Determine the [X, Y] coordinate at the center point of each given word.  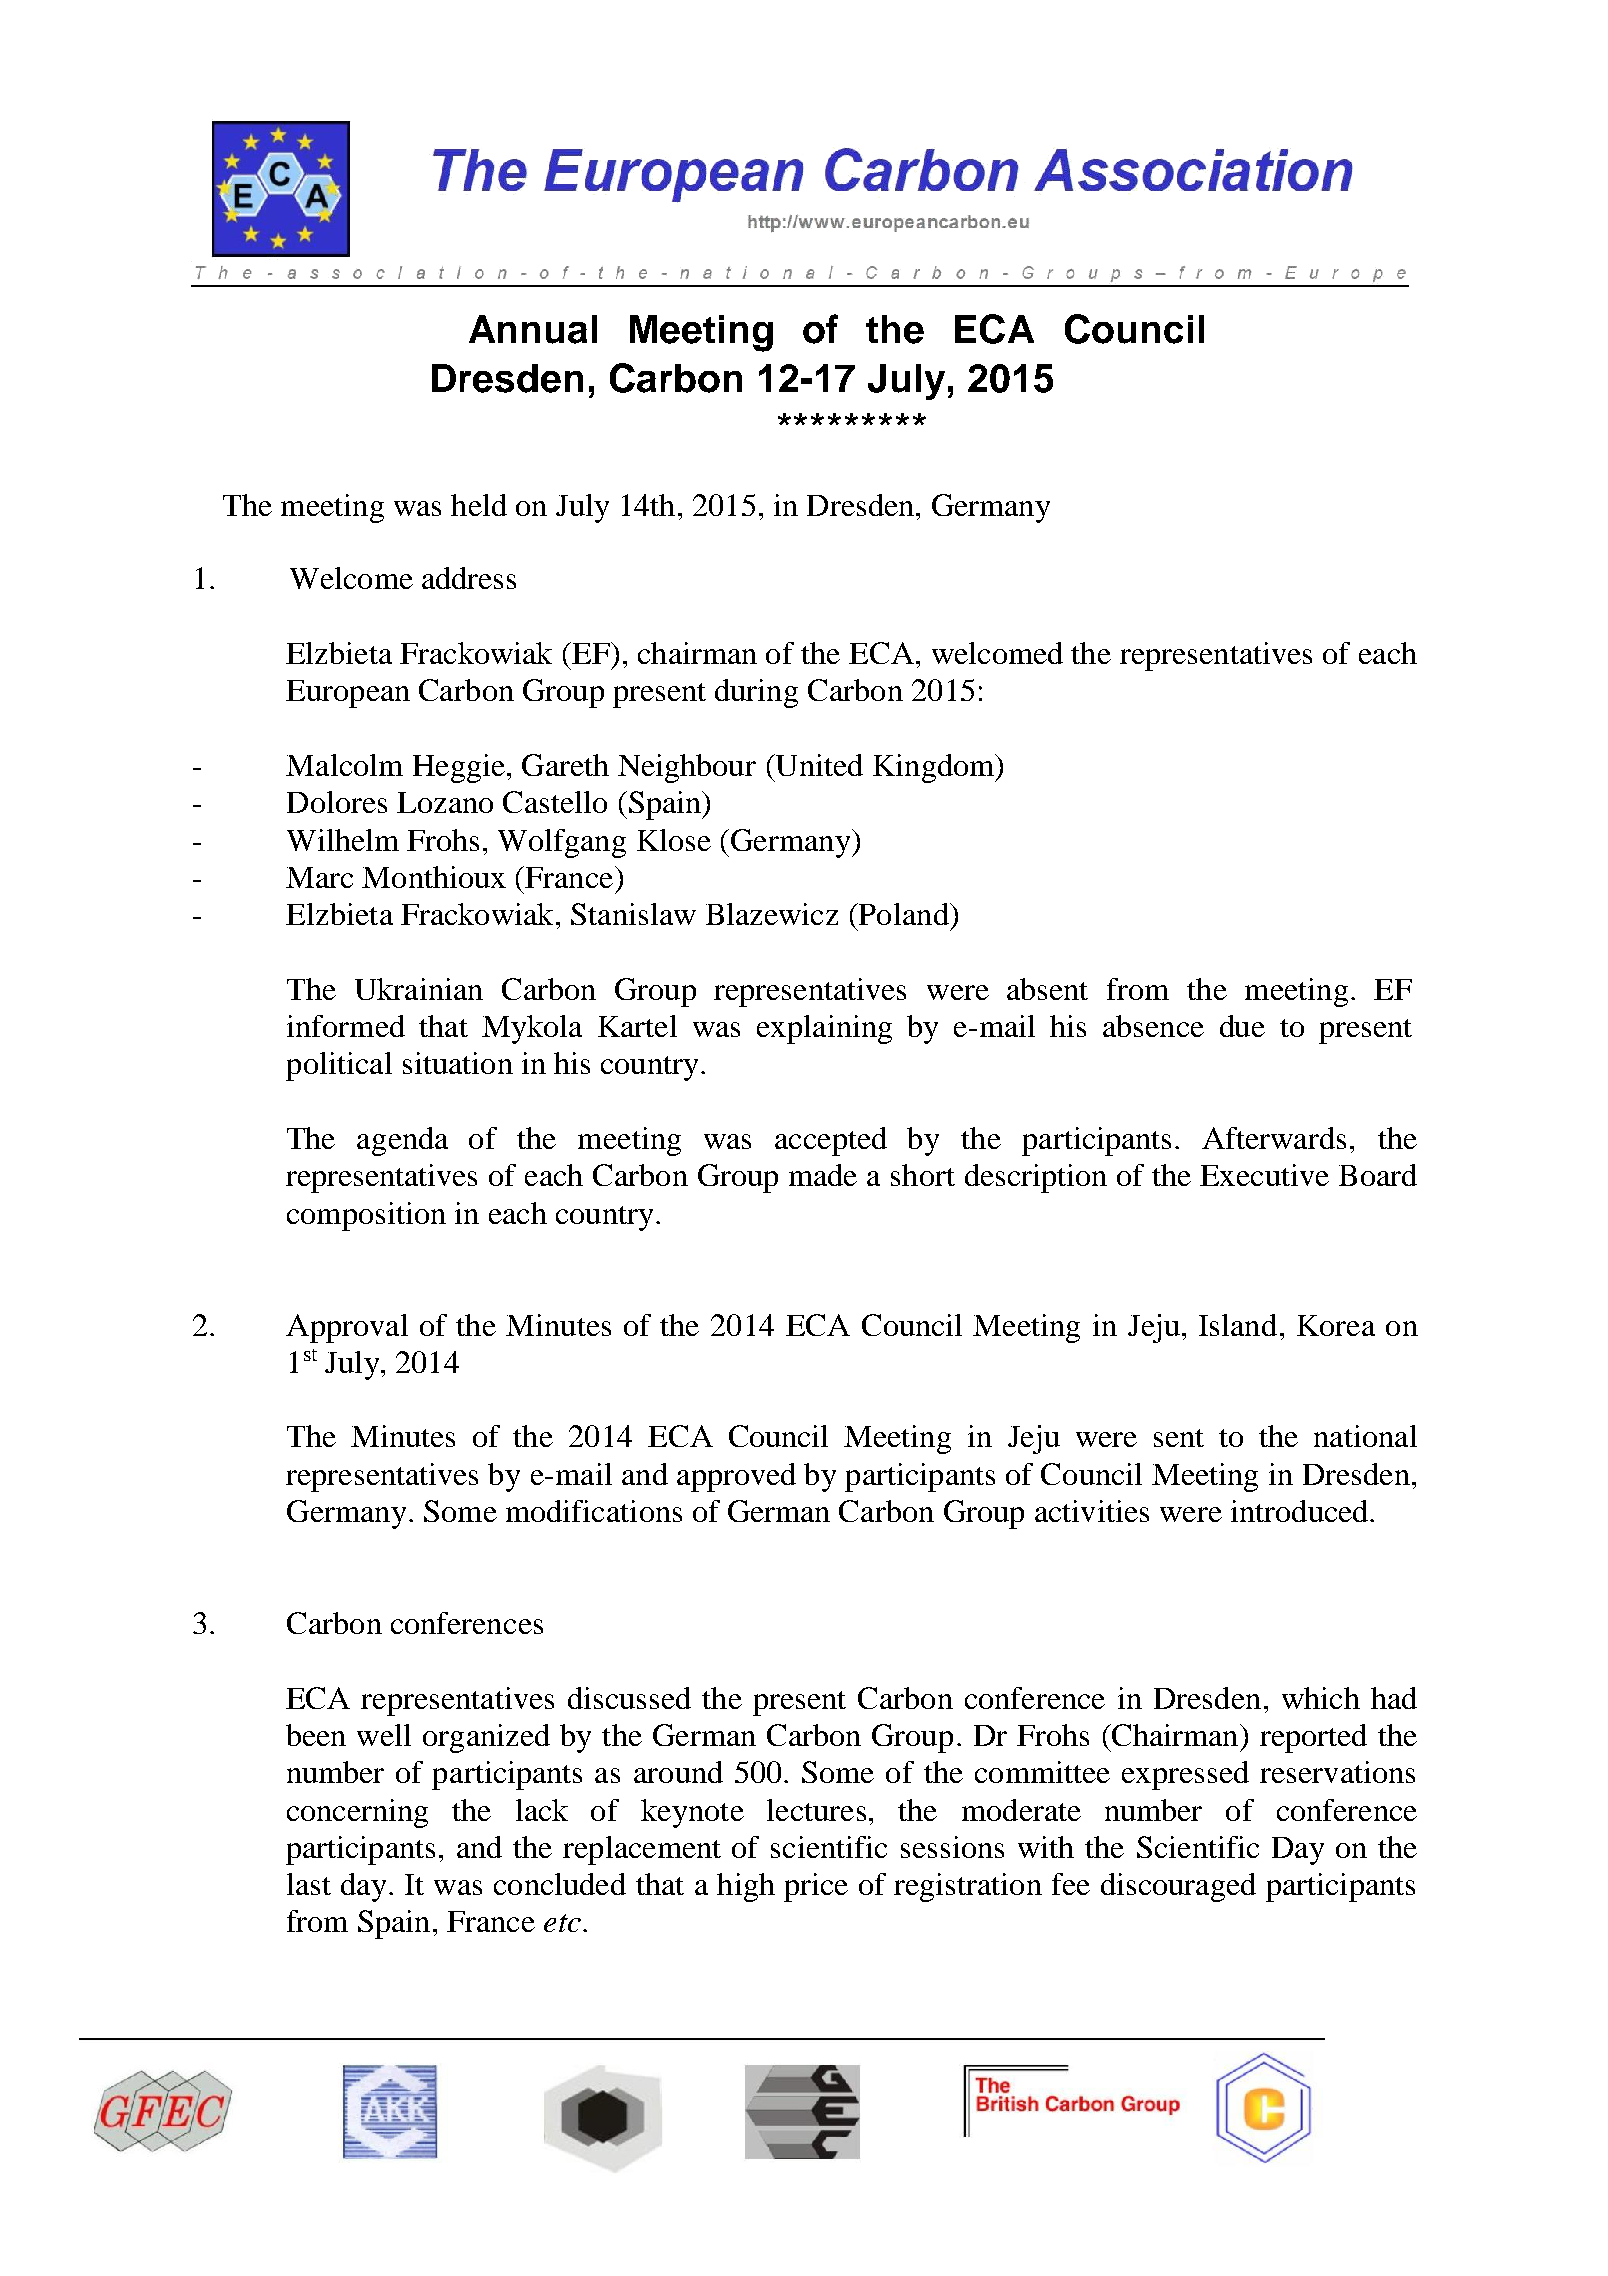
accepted [831, 1141]
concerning [357, 1813]
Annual [533, 329]
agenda [402, 1141]
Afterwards [1274, 1138]
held [479, 505]
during [756, 693]
